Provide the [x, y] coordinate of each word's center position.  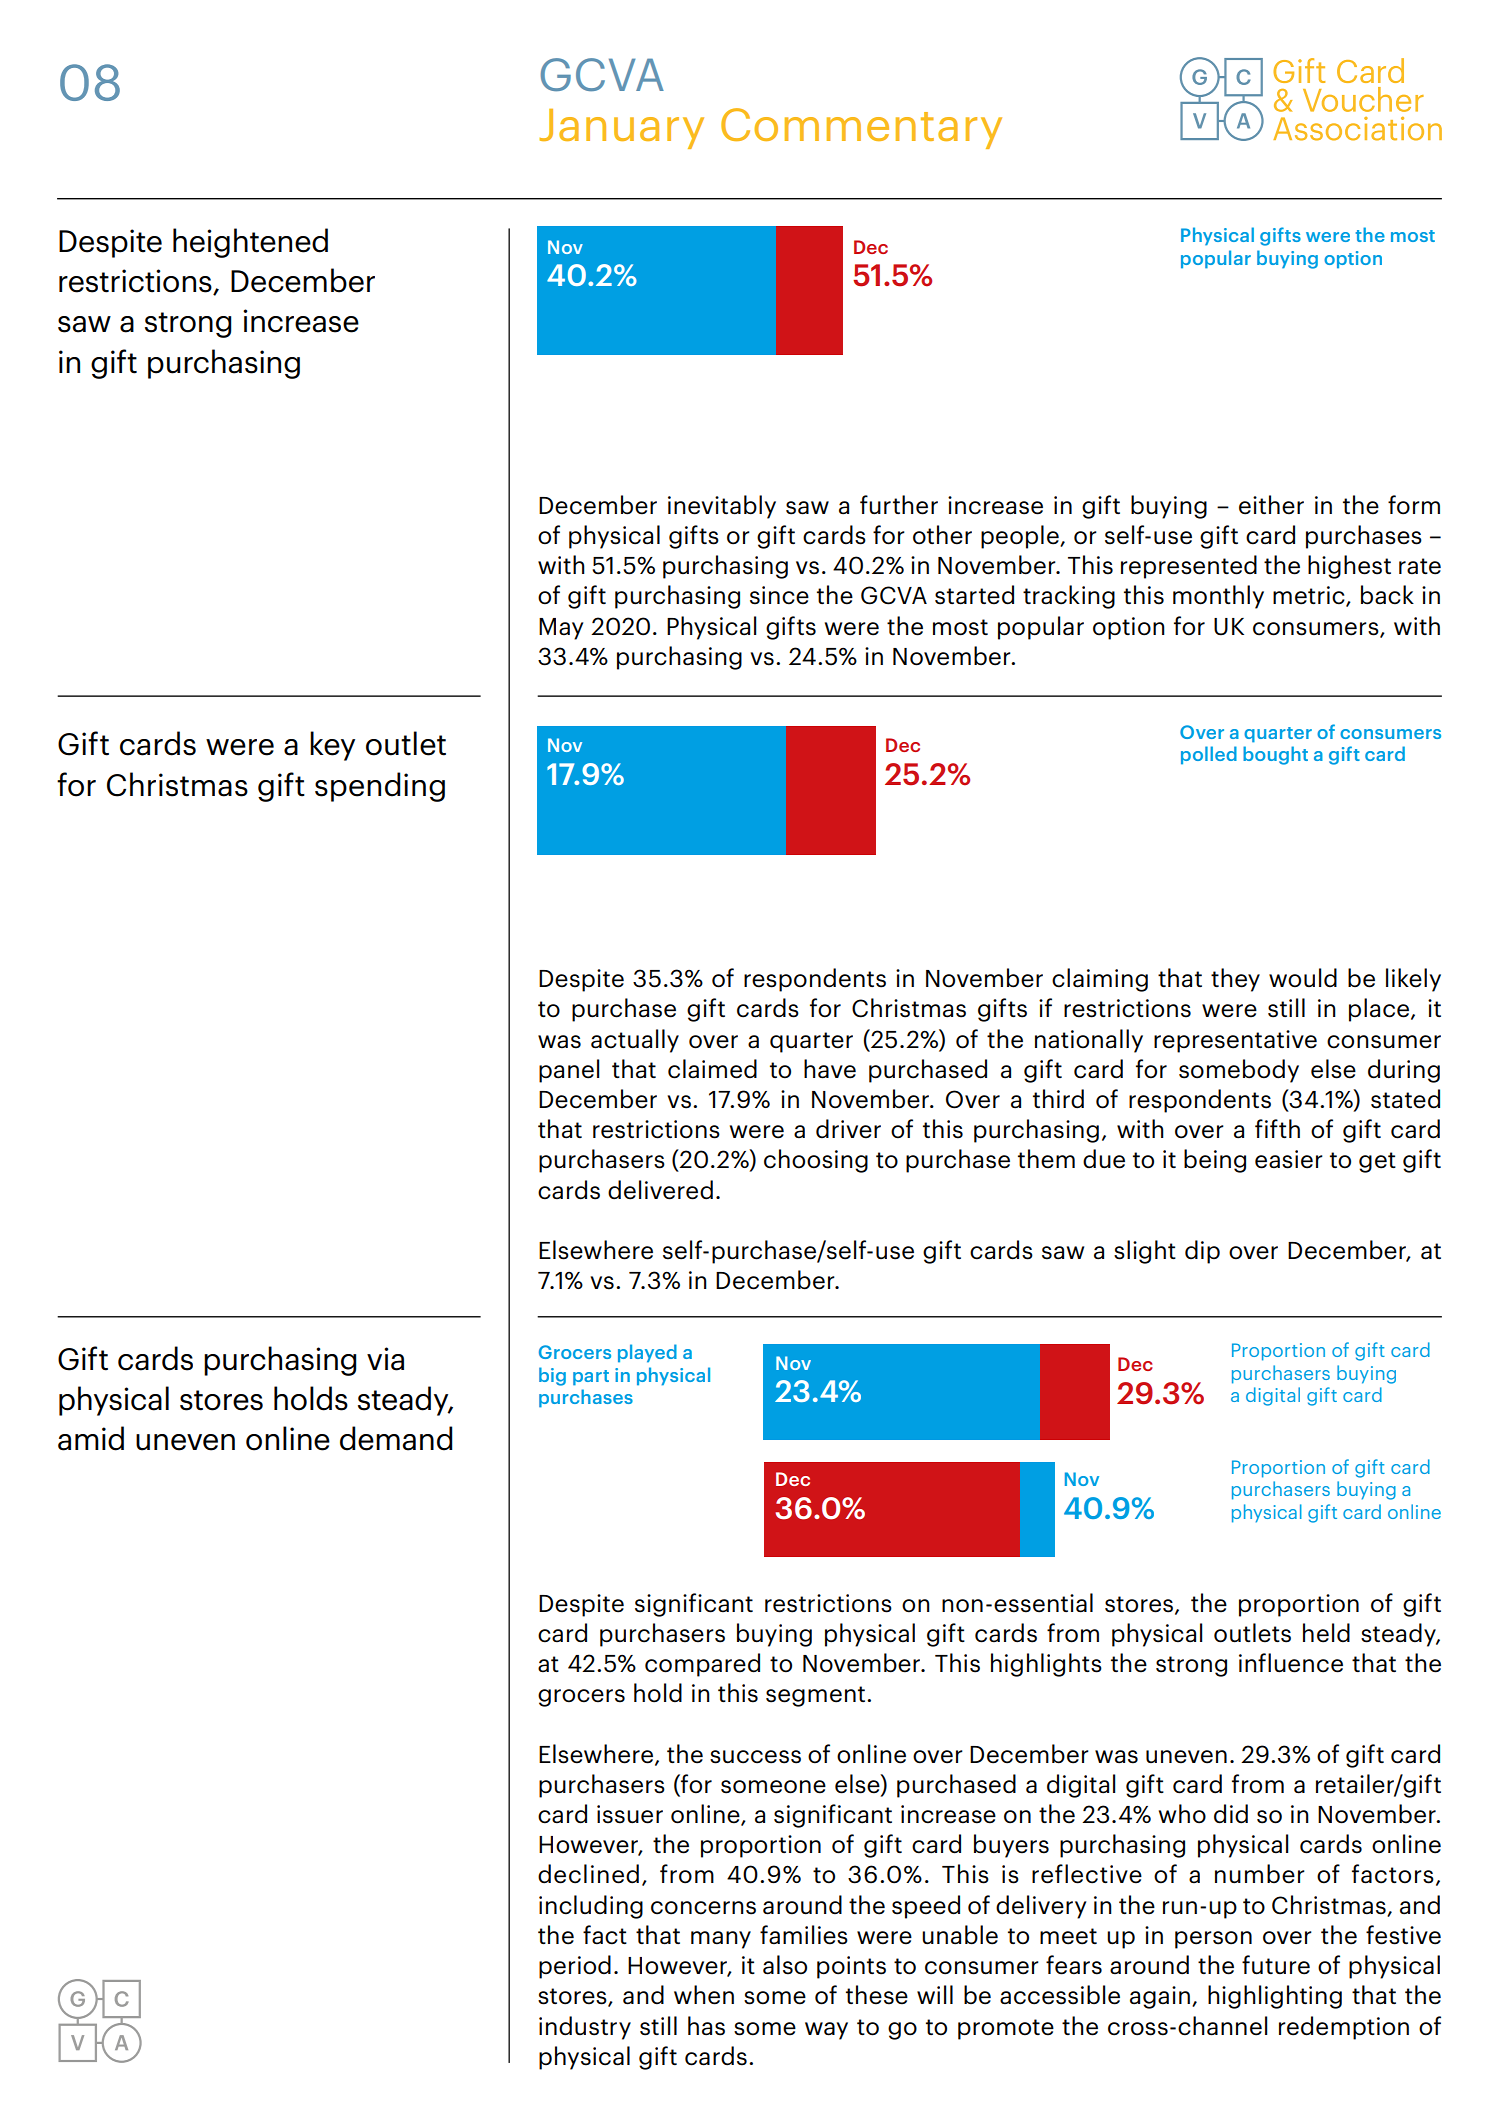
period [575, 1967]
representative [1235, 1041]
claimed [712, 1069]
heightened [250, 243]
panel [569, 1071]
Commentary [861, 128]
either [1271, 505]
